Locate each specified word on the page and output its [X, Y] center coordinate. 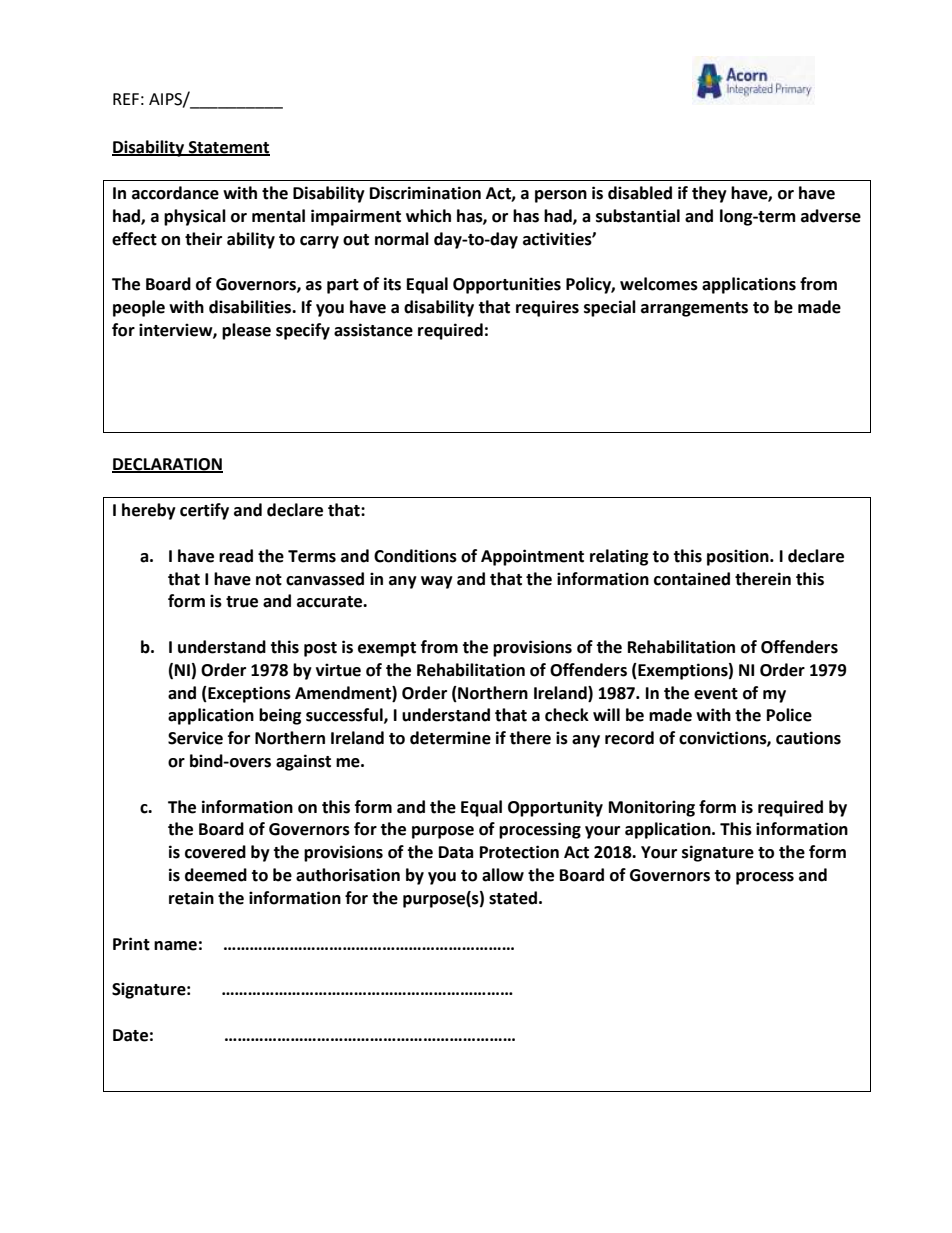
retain [191, 898]
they [709, 194]
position [739, 557]
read [236, 556]
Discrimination [425, 193]
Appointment [532, 557]
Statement [228, 148]
